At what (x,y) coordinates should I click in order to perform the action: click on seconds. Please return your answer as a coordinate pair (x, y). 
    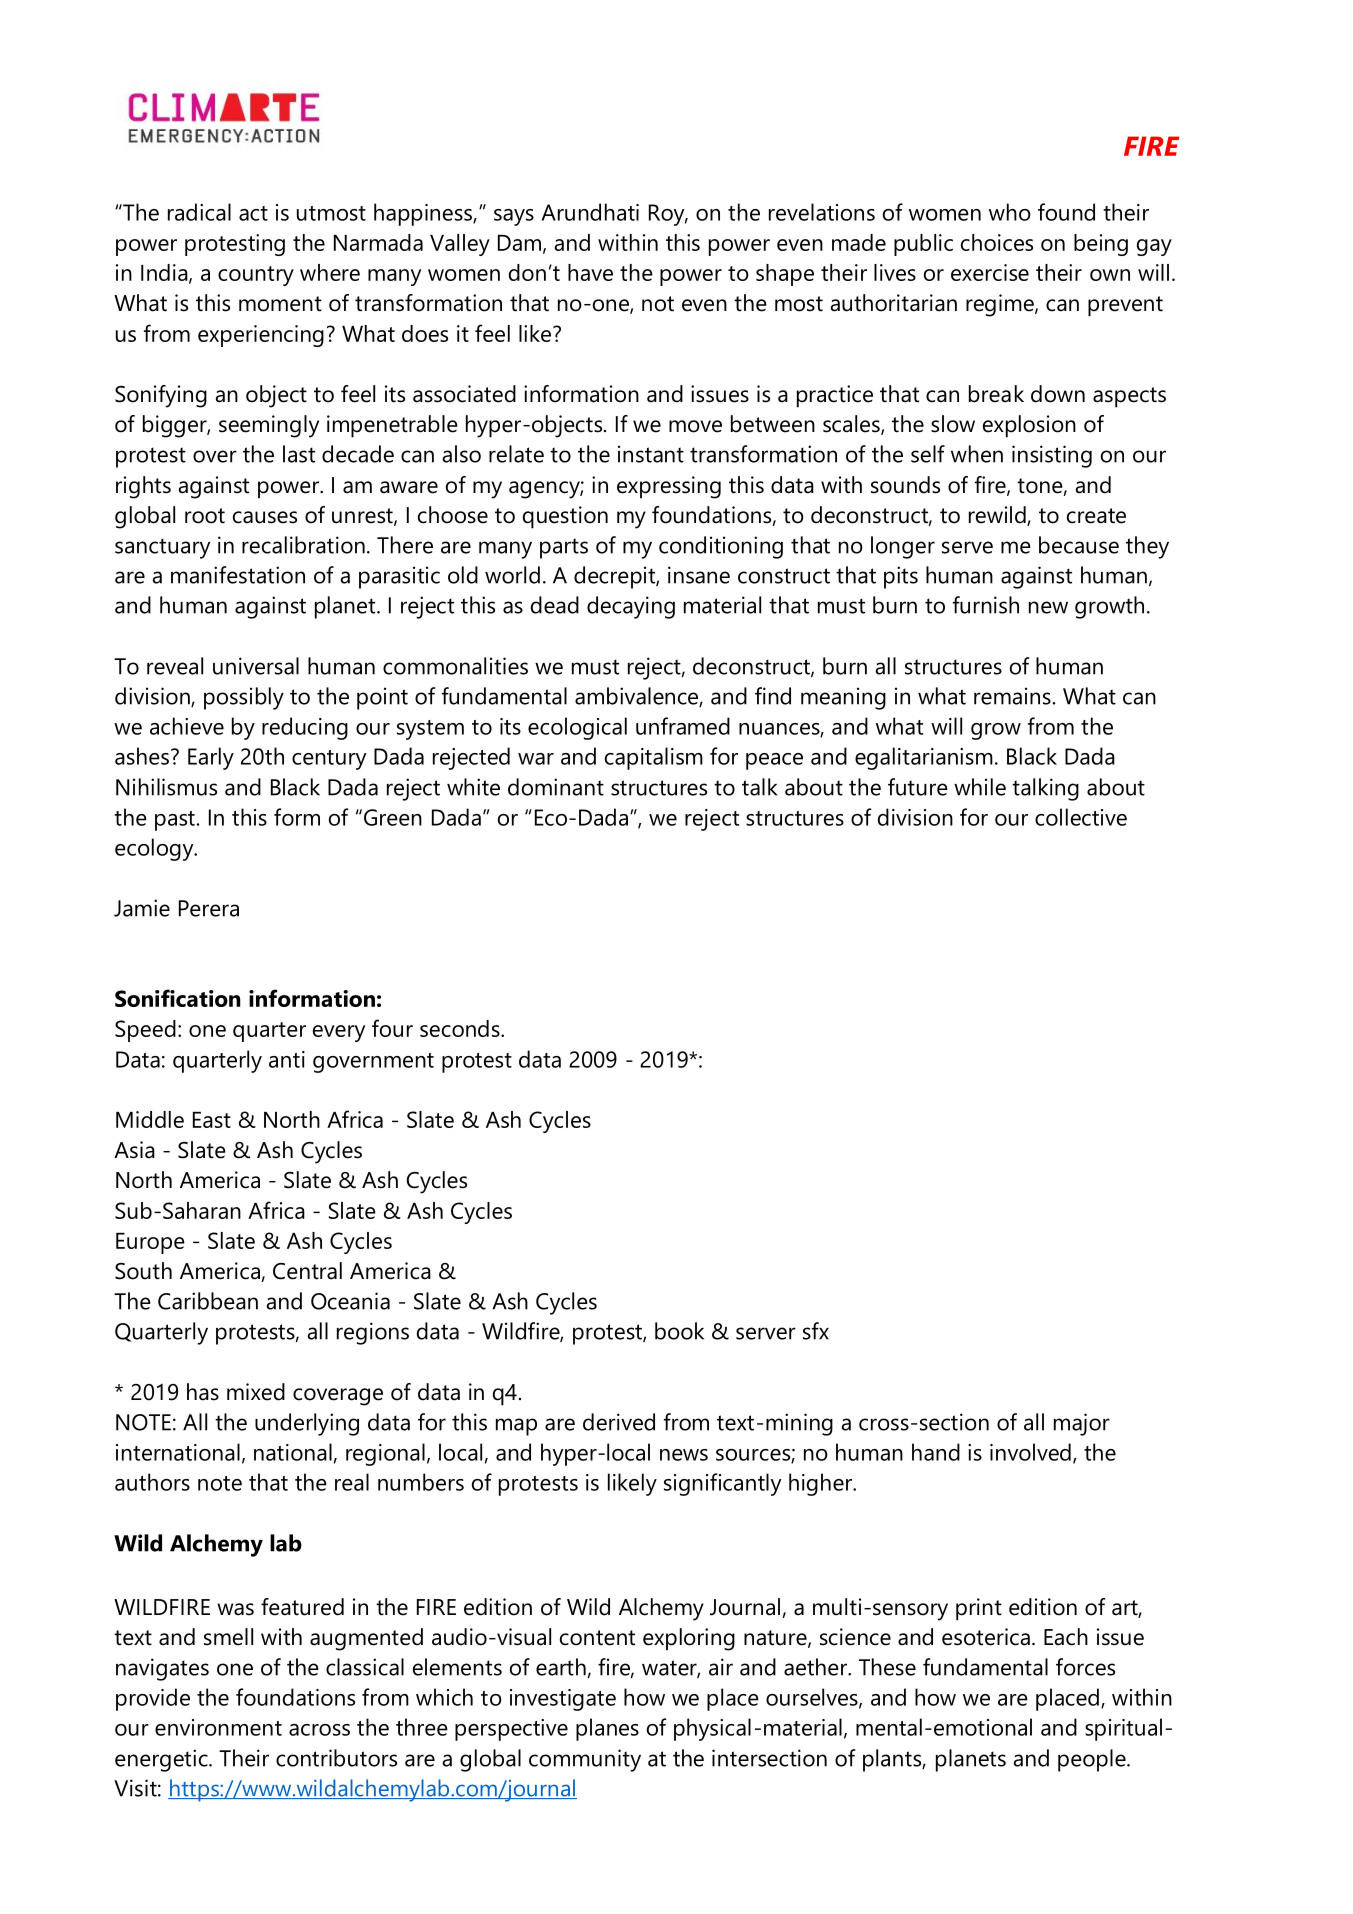
    Looking at the image, I should click on (461, 1028).
